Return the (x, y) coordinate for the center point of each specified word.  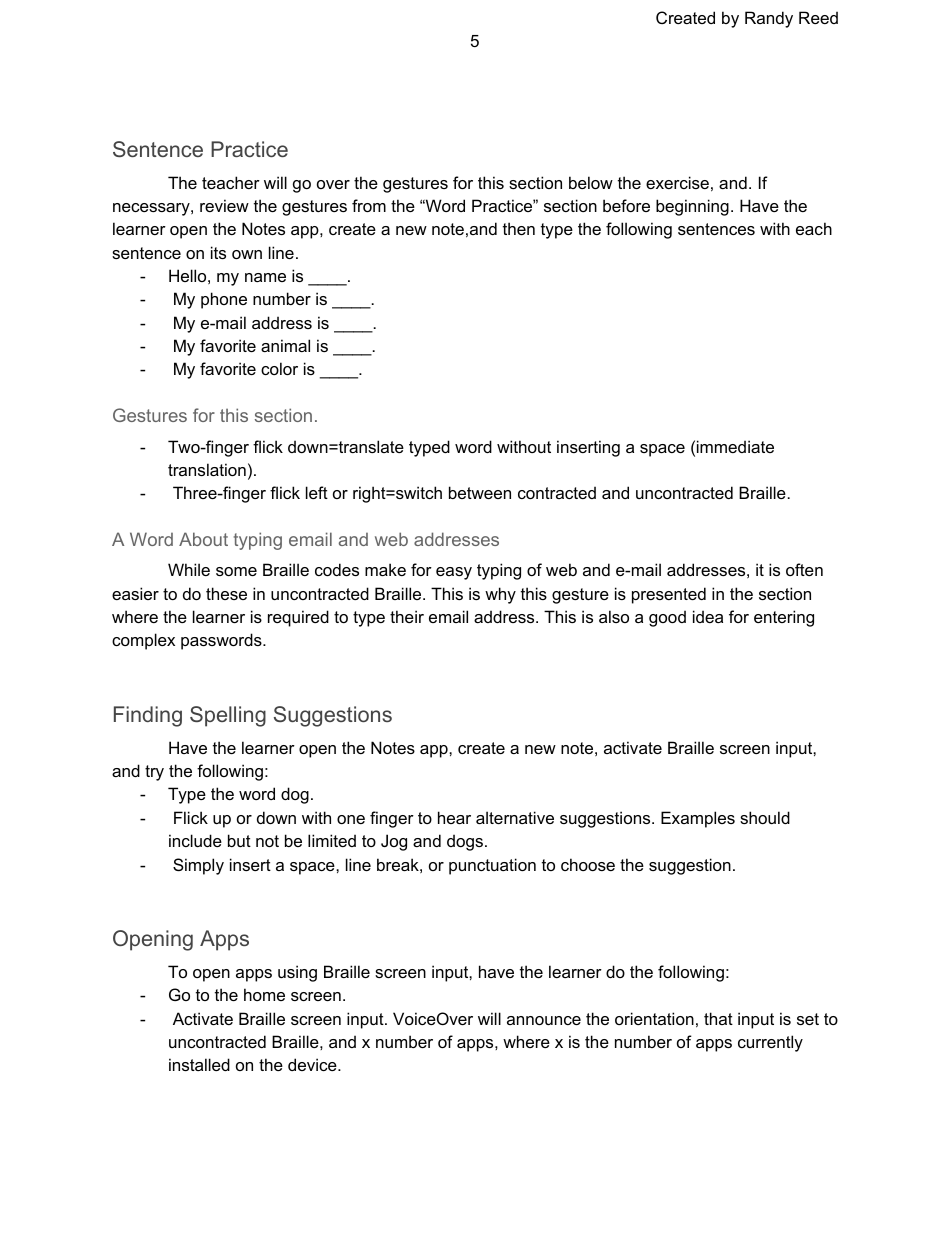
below (591, 182)
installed (199, 1064)
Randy (769, 19)
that (718, 1018)
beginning (692, 207)
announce (544, 1020)
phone (224, 300)
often (804, 569)
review (224, 205)
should (765, 817)
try (154, 773)
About (203, 539)
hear (454, 817)
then (519, 228)
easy (454, 573)
